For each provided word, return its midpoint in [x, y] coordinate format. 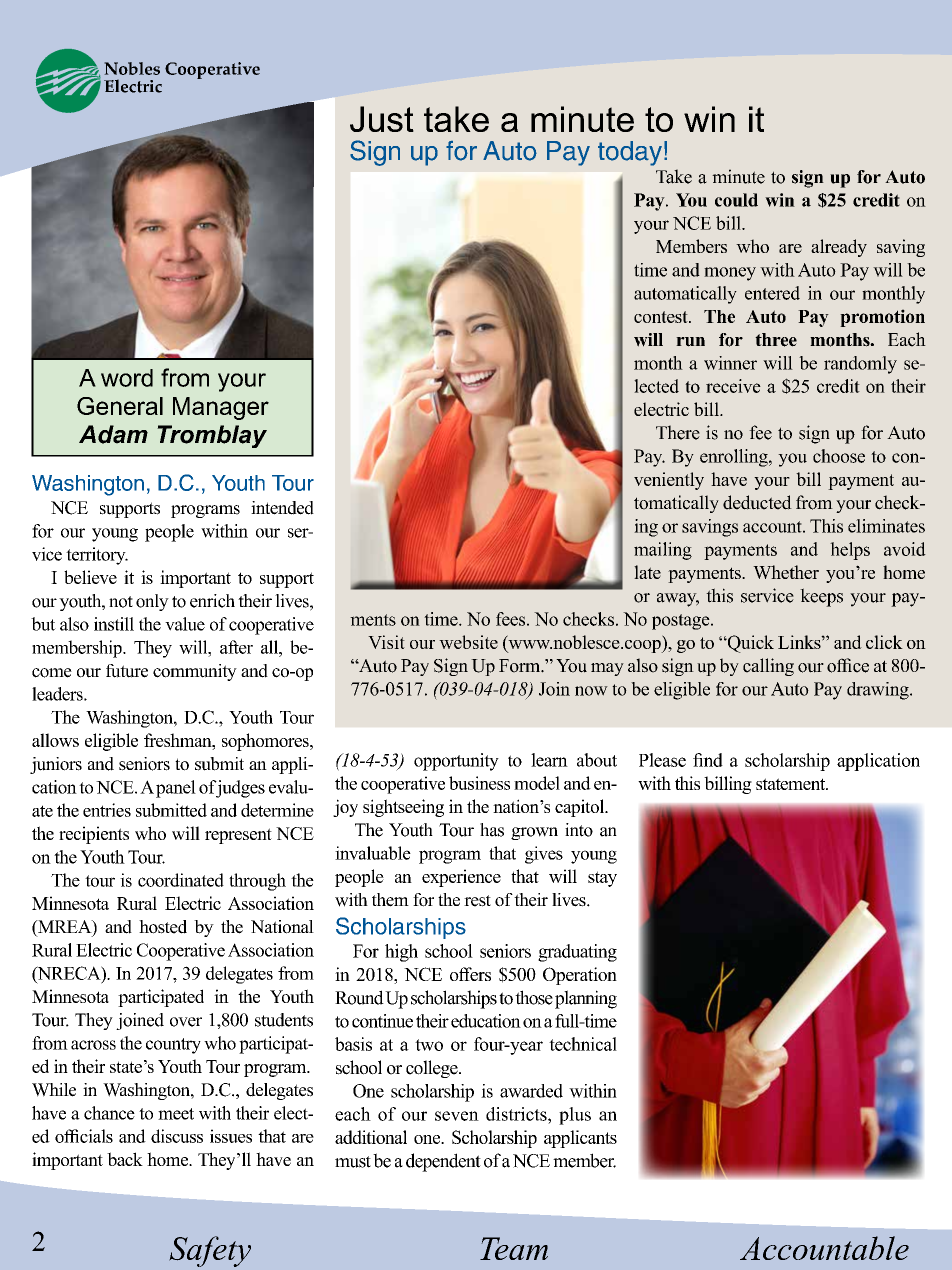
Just [382, 119]
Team [514, 1248]
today [630, 153]
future [127, 671]
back [125, 1159]
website [468, 642]
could [736, 200]
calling [768, 667]
